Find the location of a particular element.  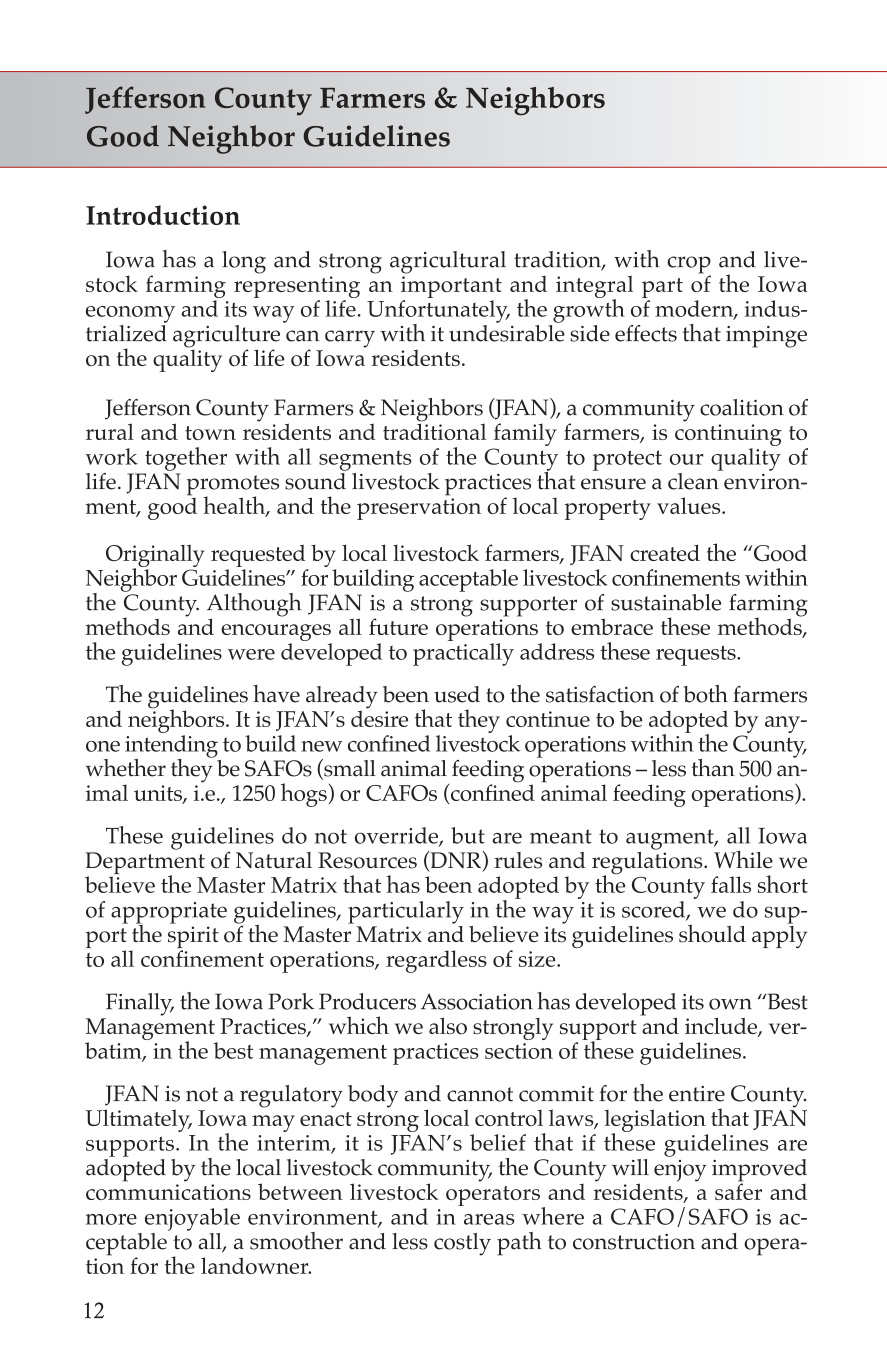

long is located at coordinates (244, 262).
